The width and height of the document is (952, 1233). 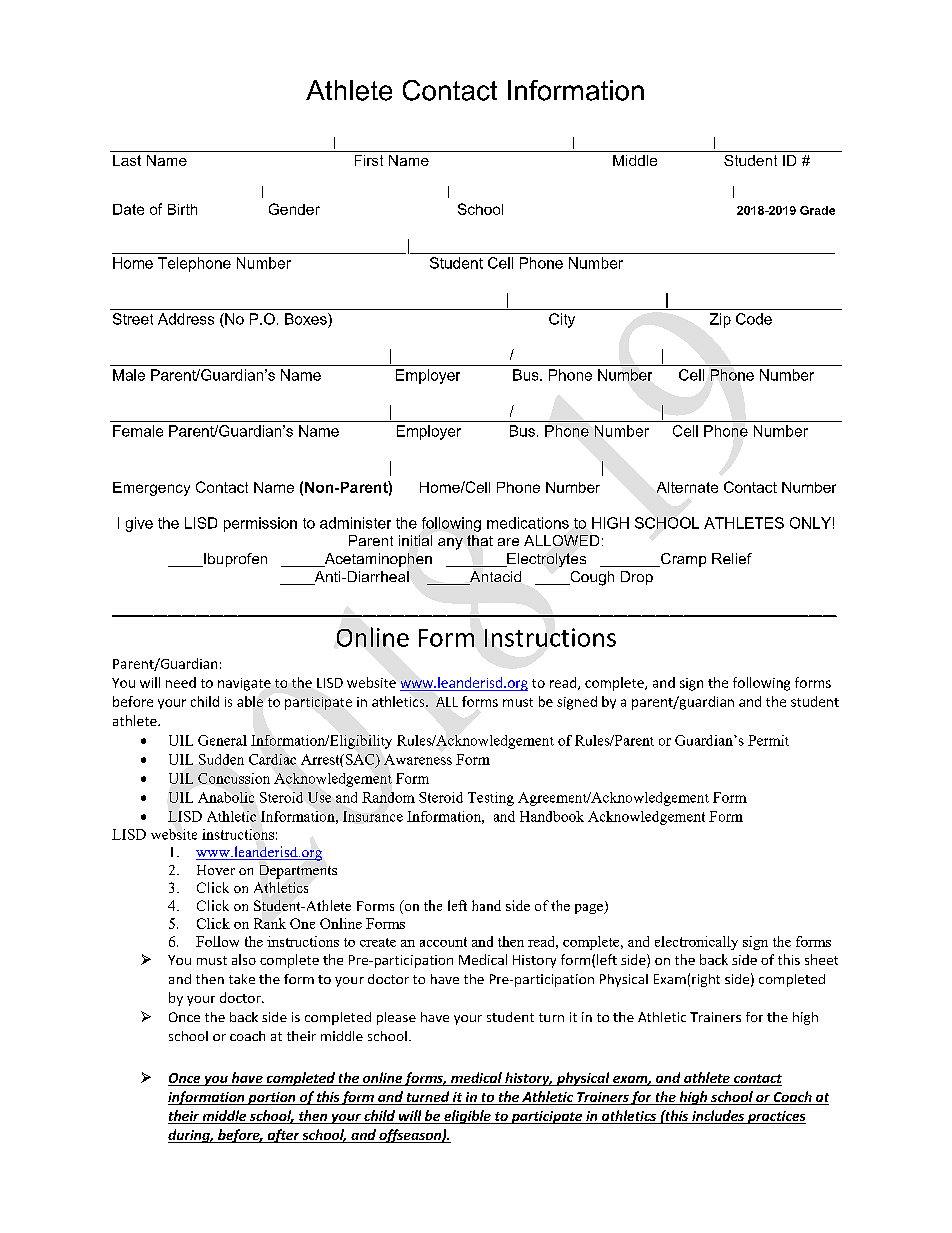 I want to click on eligible, so click(x=467, y=1117).
